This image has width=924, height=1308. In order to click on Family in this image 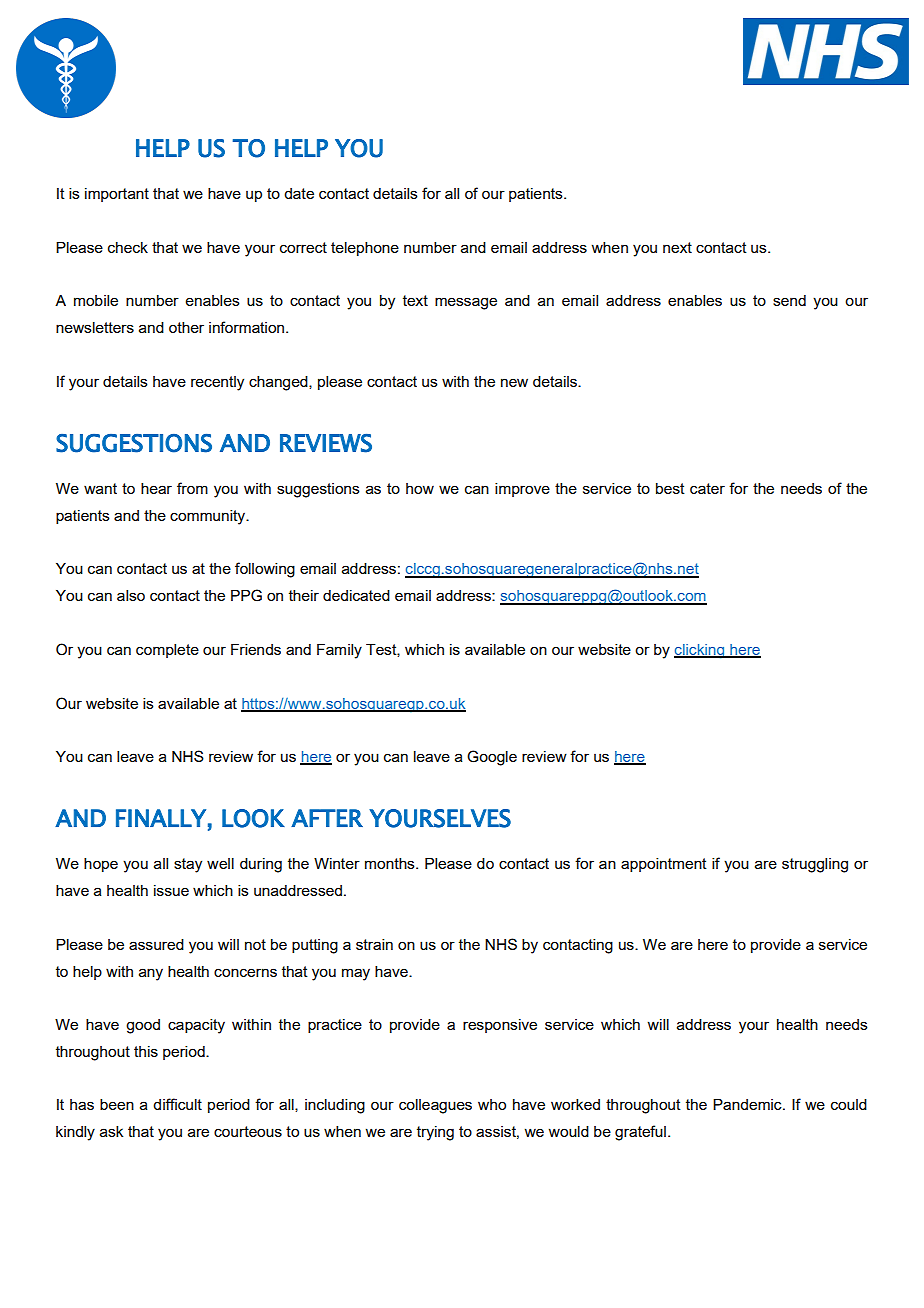, I will do `click(339, 651)`.
